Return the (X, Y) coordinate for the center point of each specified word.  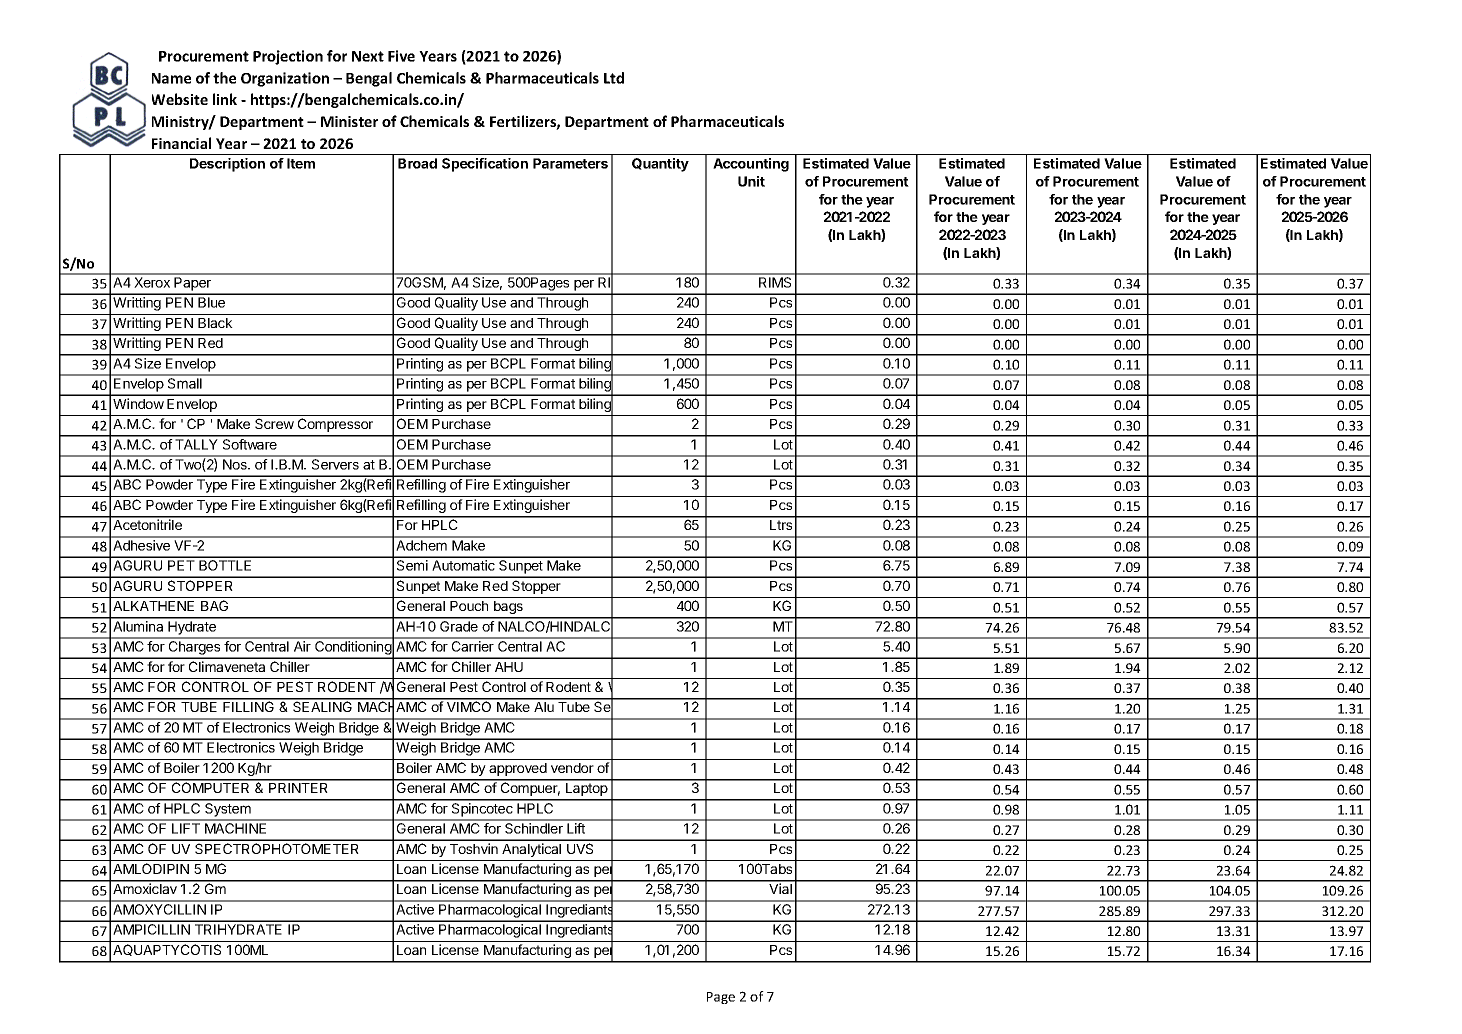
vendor (572, 768)
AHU (509, 667)
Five (401, 56)
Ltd (614, 78)
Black (215, 323)
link (225, 99)
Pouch (469, 606)
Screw (274, 423)
